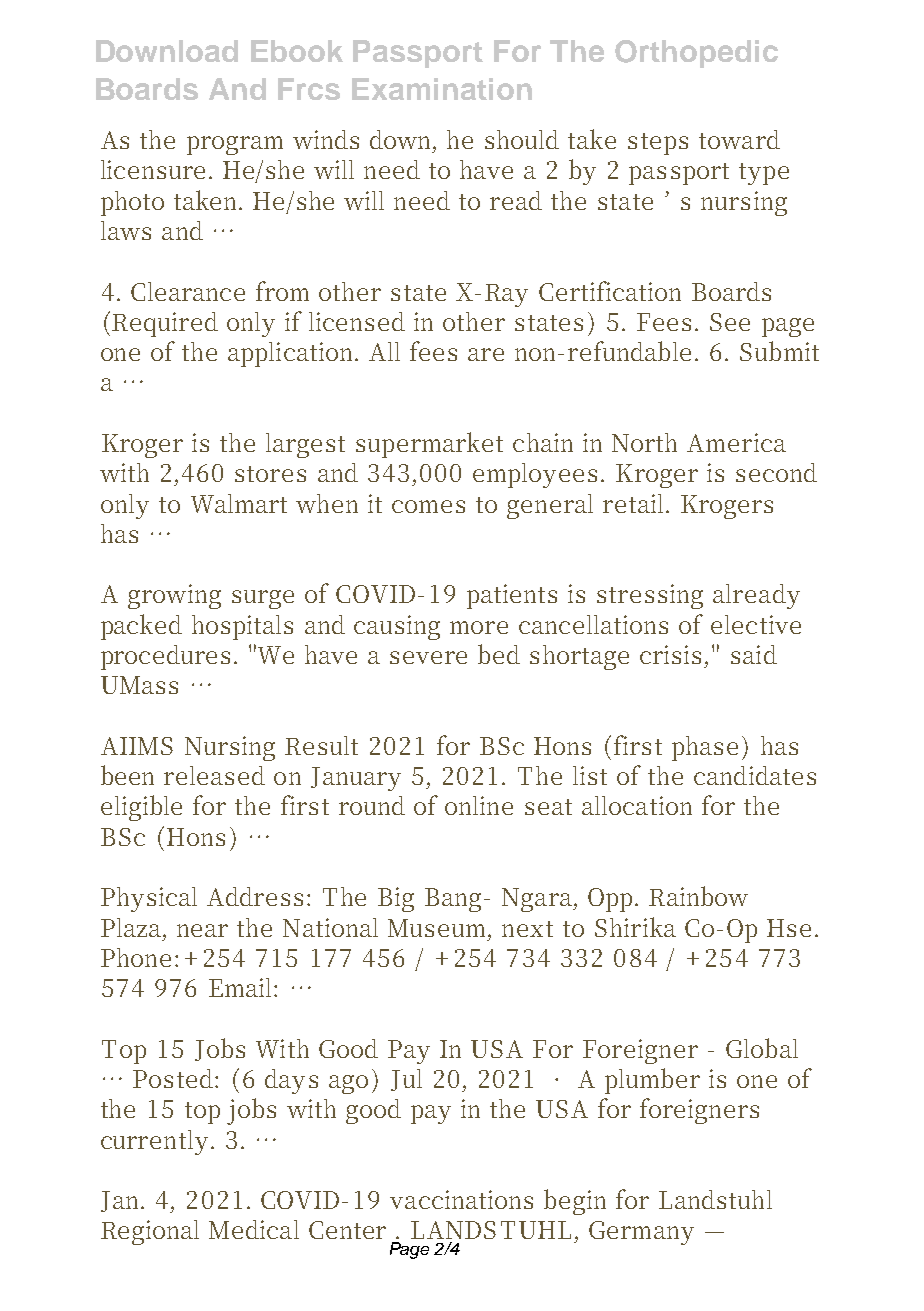 Image resolution: width=924 pixels, height=1311 pixels. What do you see at coordinates (696, 54) in the screenshot?
I see `Orthopedic` at bounding box center [696, 54].
